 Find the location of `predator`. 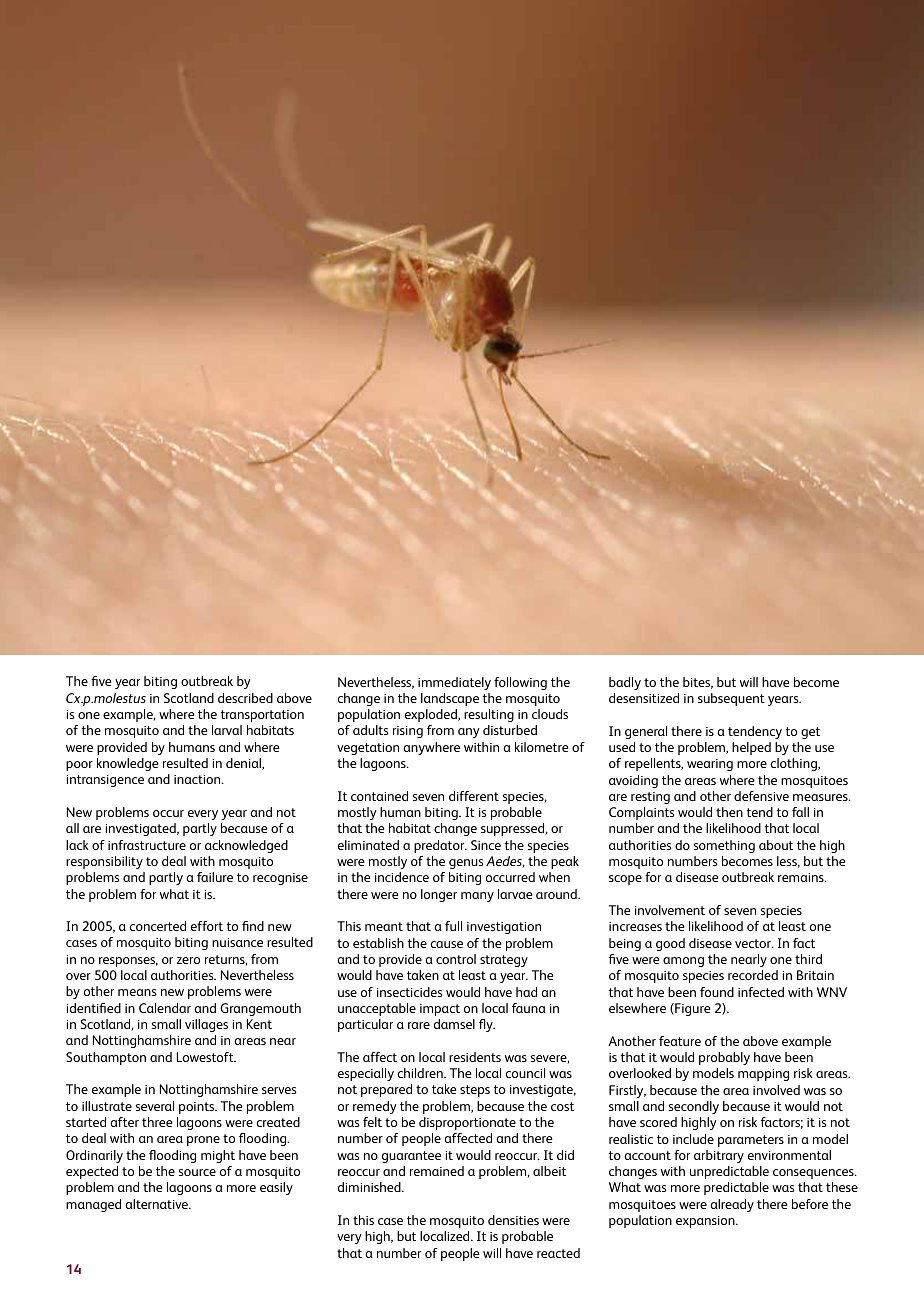

predator is located at coordinates (440, 846).
